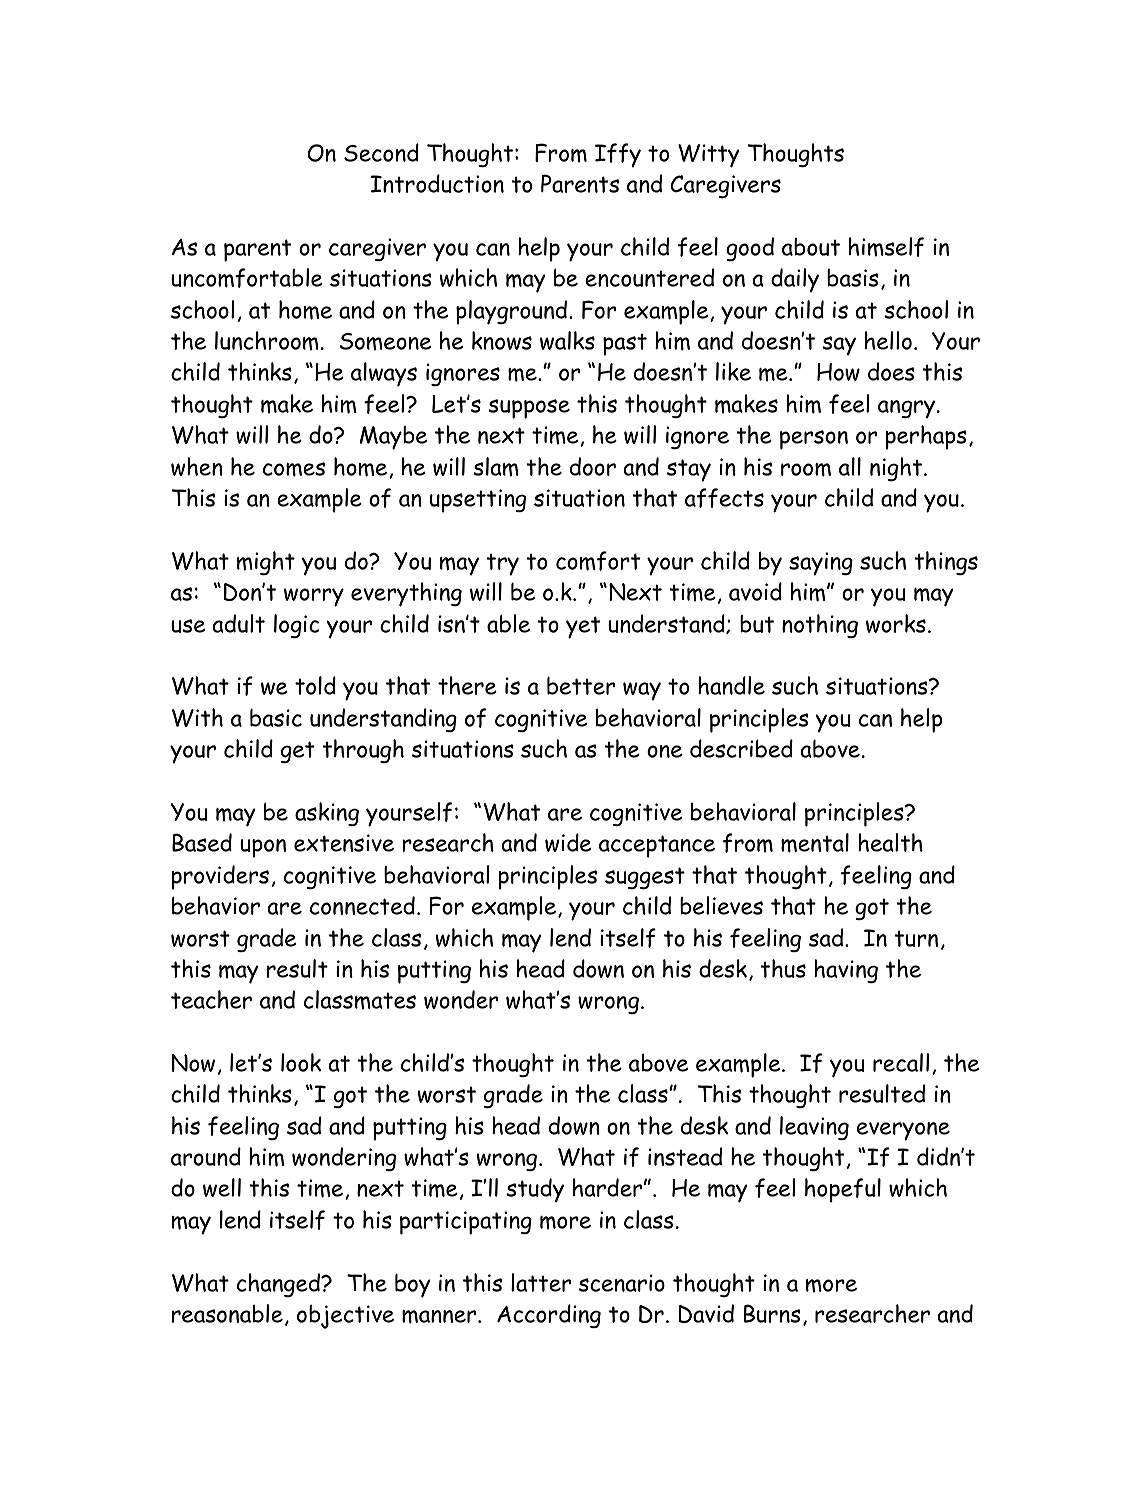 This image has height=1486, width=1148. I want to click on himself, so click(886, 247).
